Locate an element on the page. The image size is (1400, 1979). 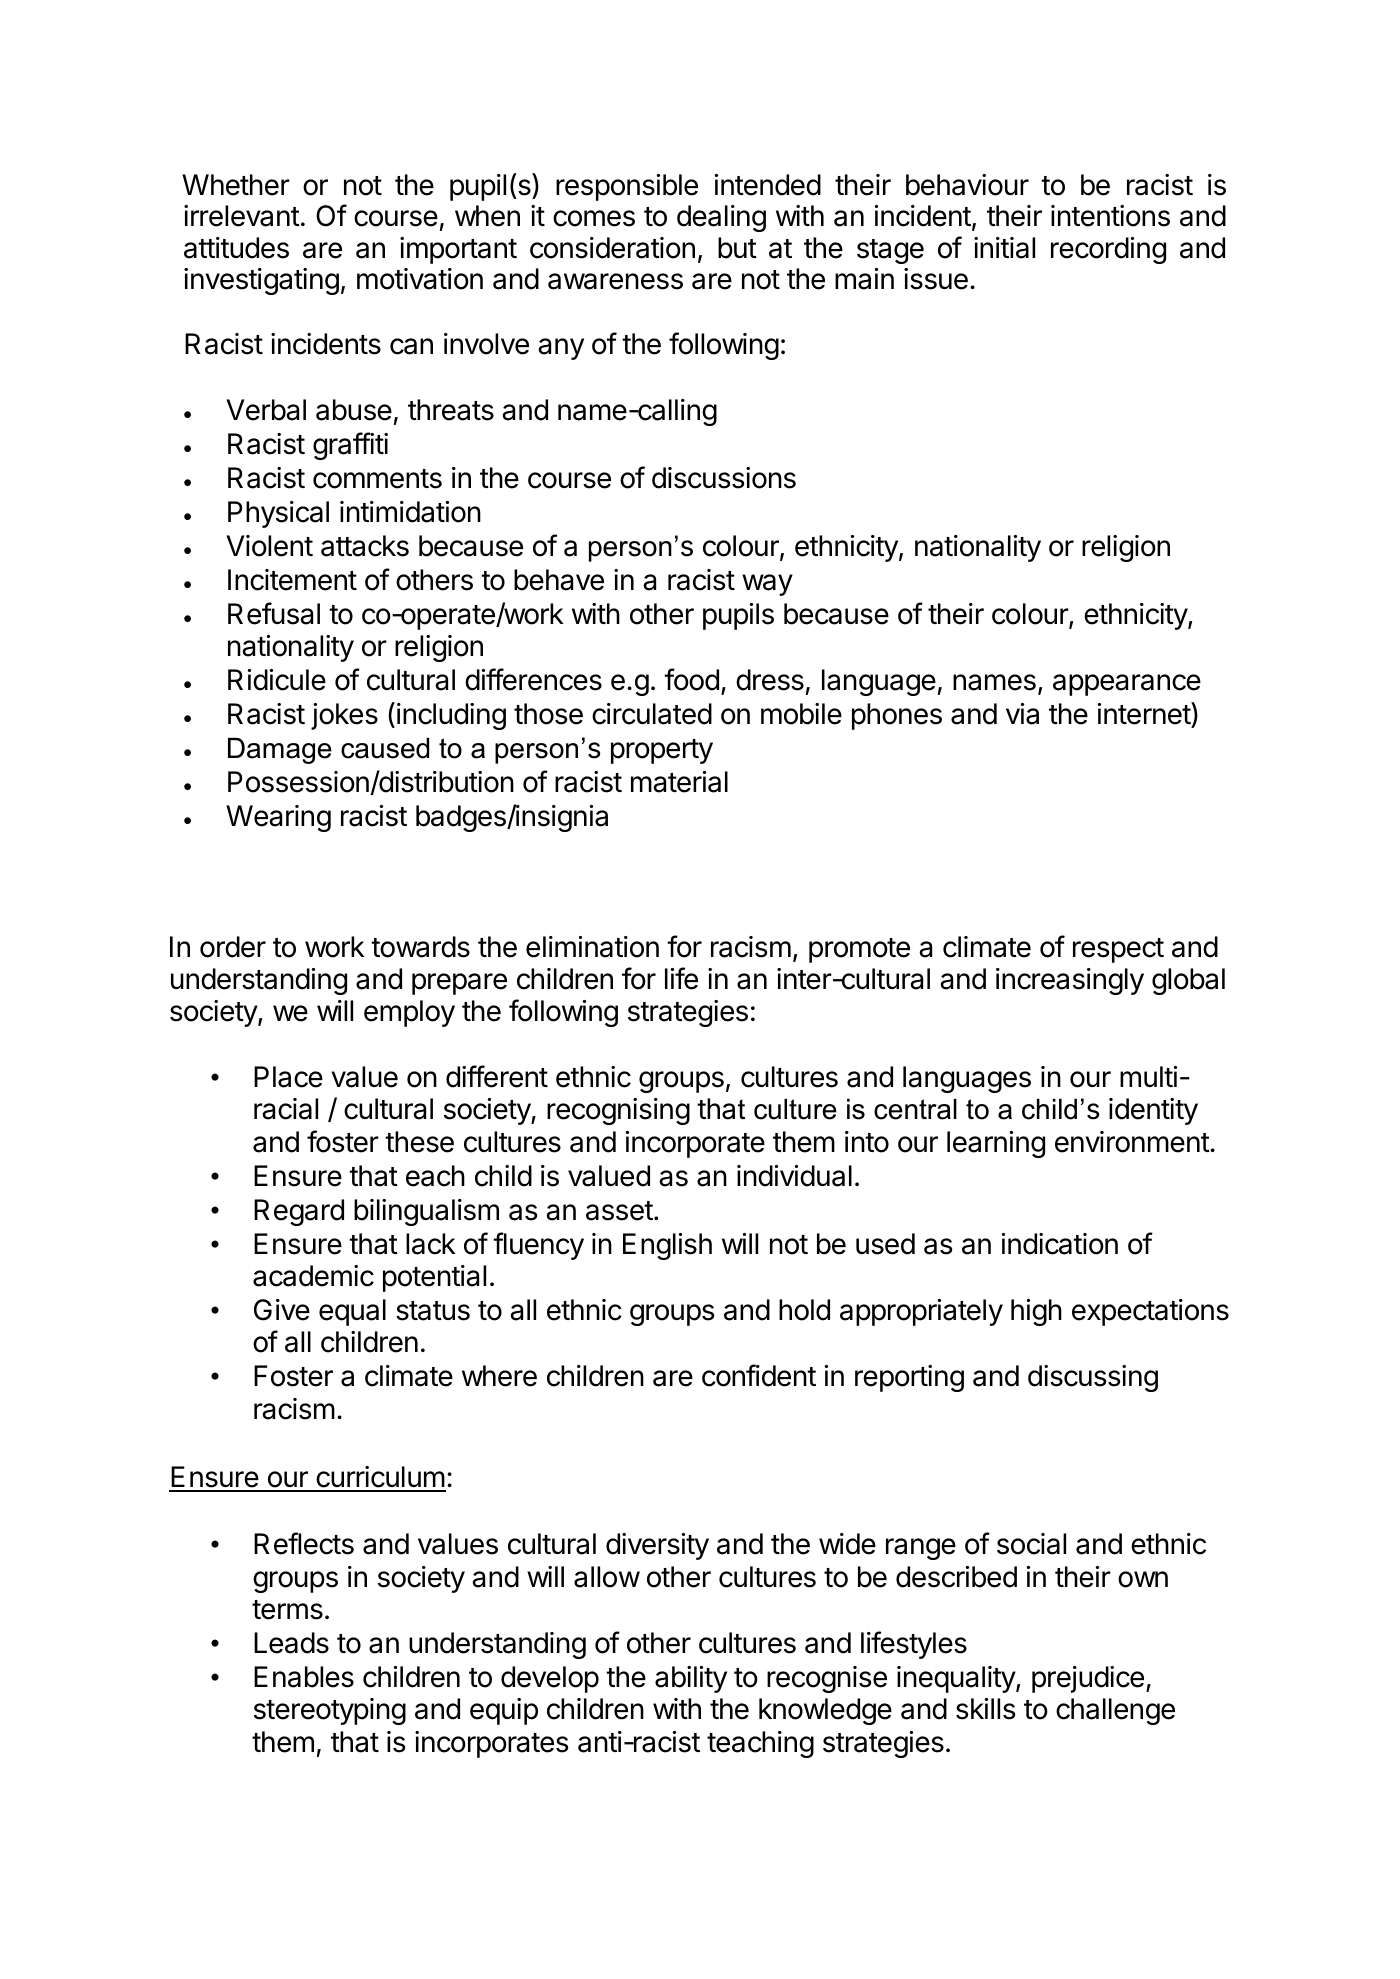
motivation is located at coordinates (420, 279).
